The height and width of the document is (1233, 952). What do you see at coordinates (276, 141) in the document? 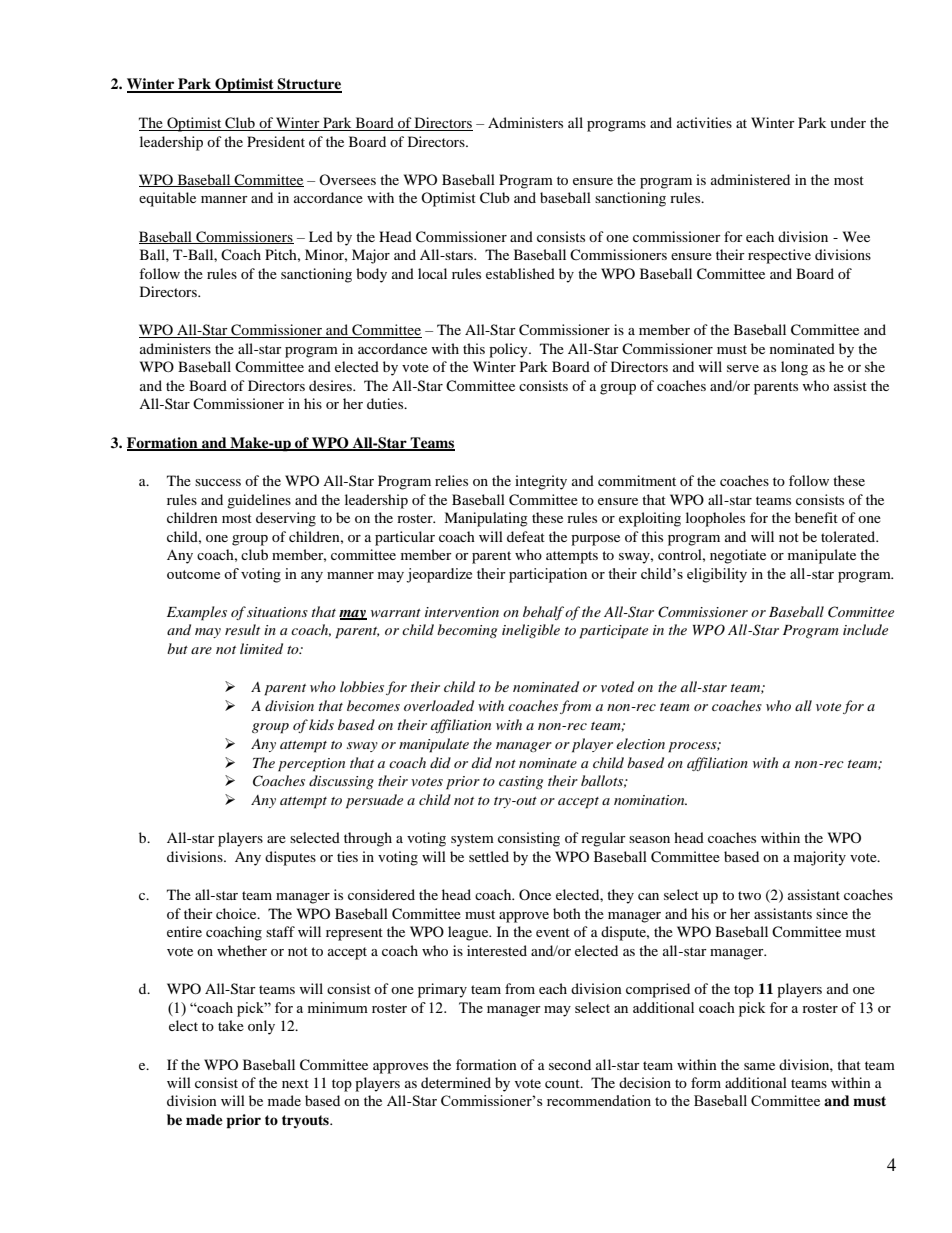
I see `President` at bounding box center [276, 141].
